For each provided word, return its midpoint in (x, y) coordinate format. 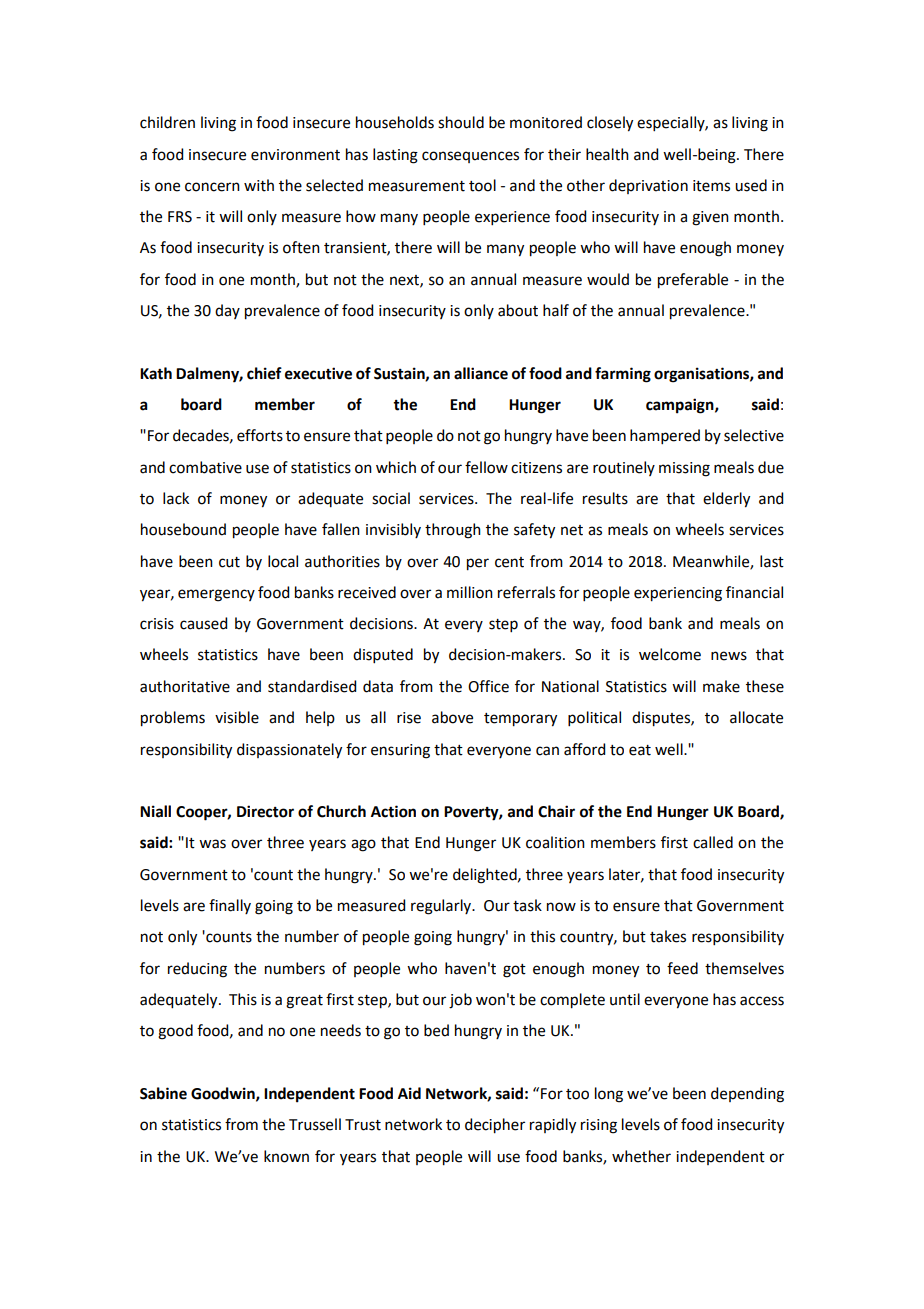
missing (684, 469)
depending (747, 1095)
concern (212, 187)
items (711, 186)
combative (205, 467)
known (286, 1156)
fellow (486, 467)
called (713, 842)
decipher (495, 1126)
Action (393, 811)
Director (265, 811)
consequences (470, 157)
